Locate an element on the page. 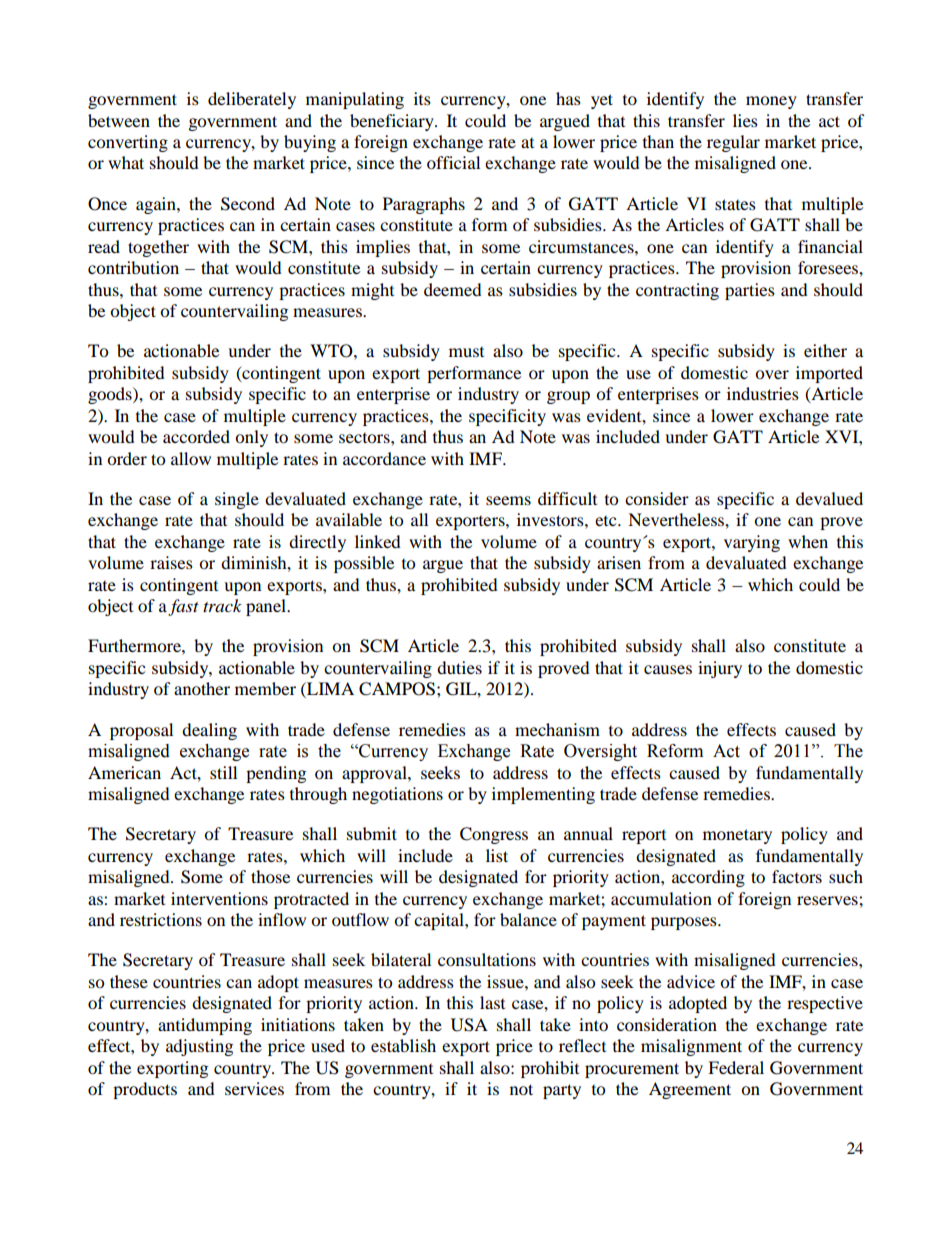  must is located at coordinates (466, 352).
